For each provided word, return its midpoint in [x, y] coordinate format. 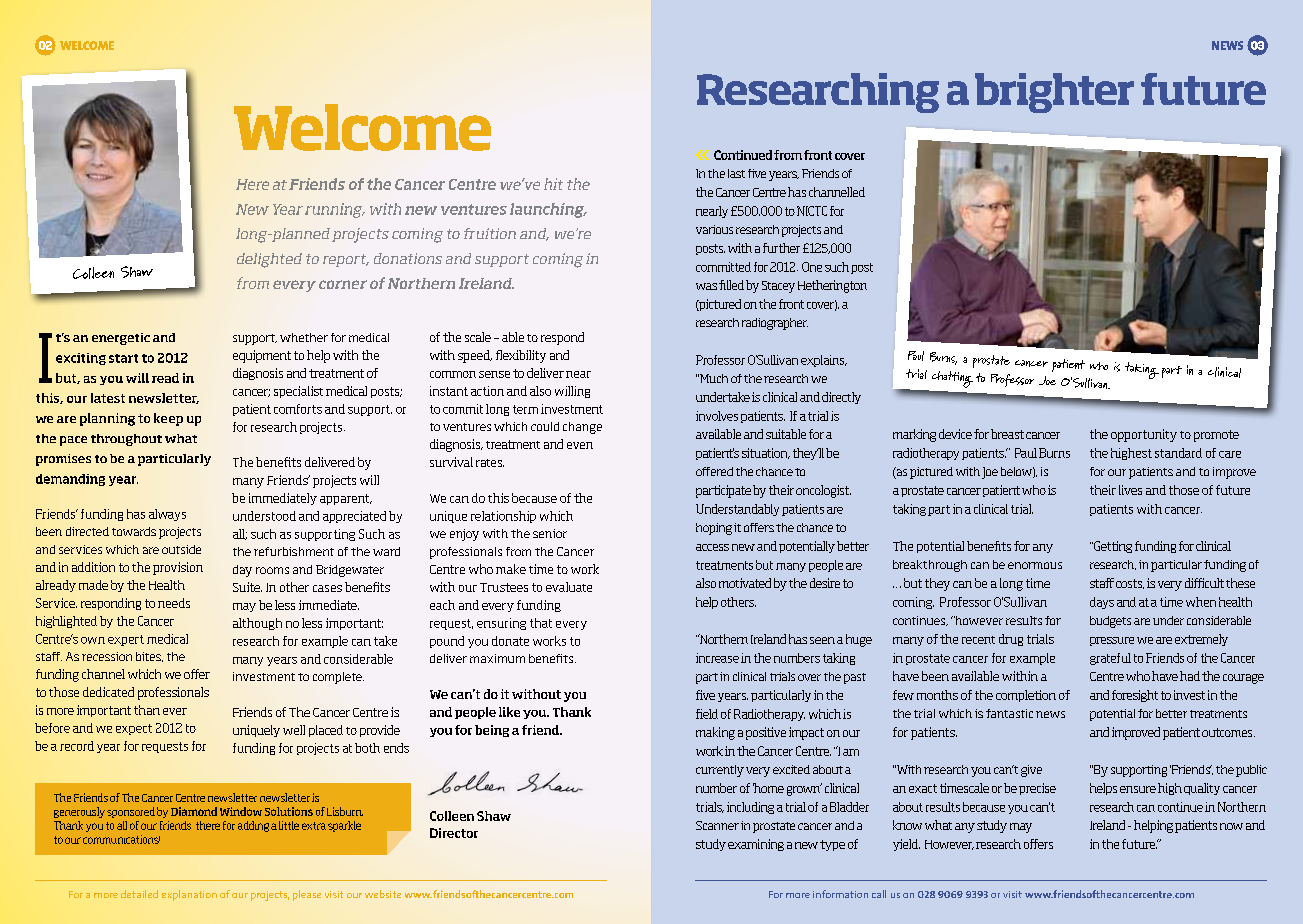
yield [906, 845]
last [736, 173]
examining [756, 845]
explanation [189, 895]
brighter [1054, 93]
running [334, 210]
